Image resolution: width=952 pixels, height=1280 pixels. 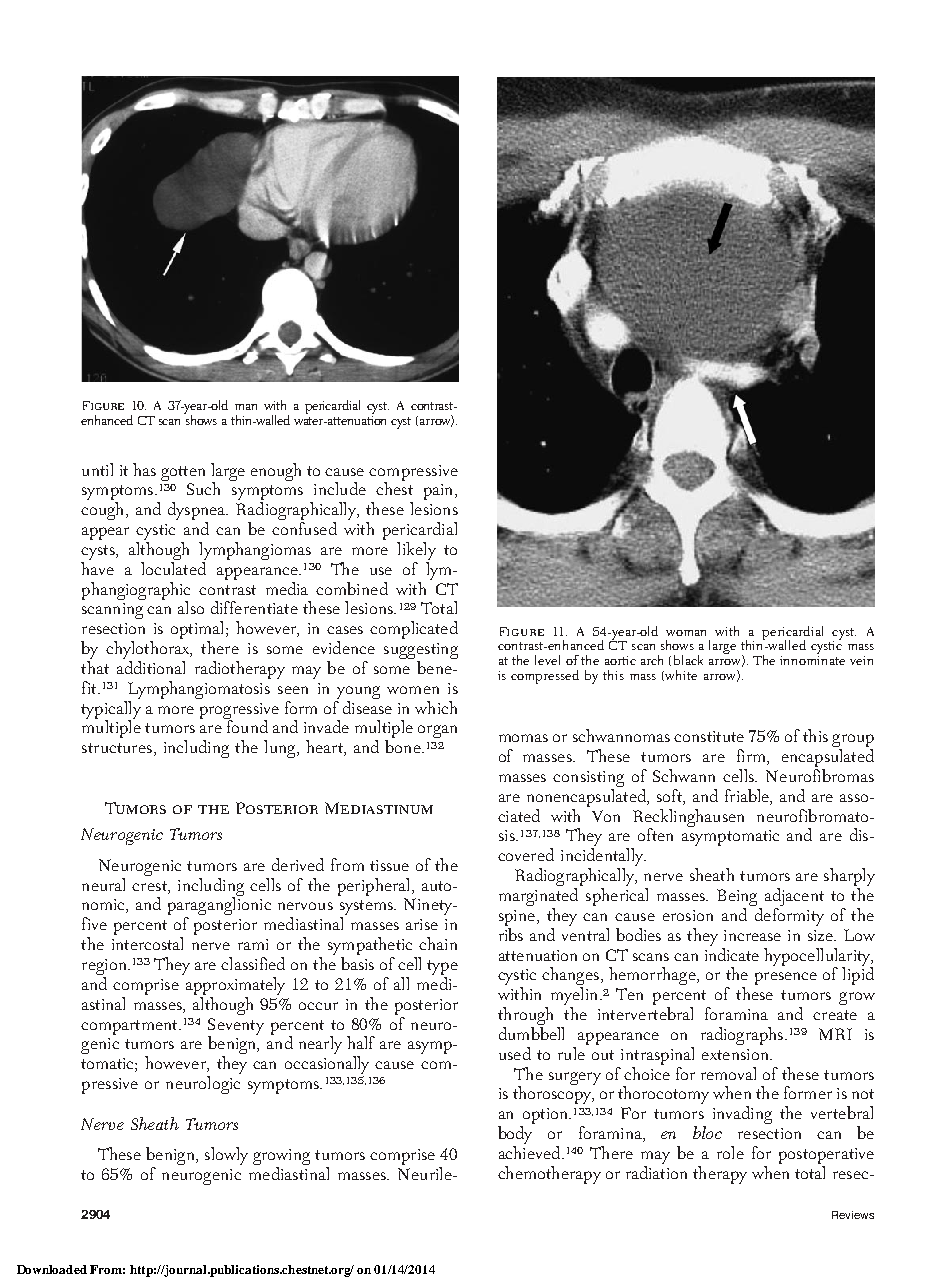 I want to click on neural, so click(x=103, y=884).
